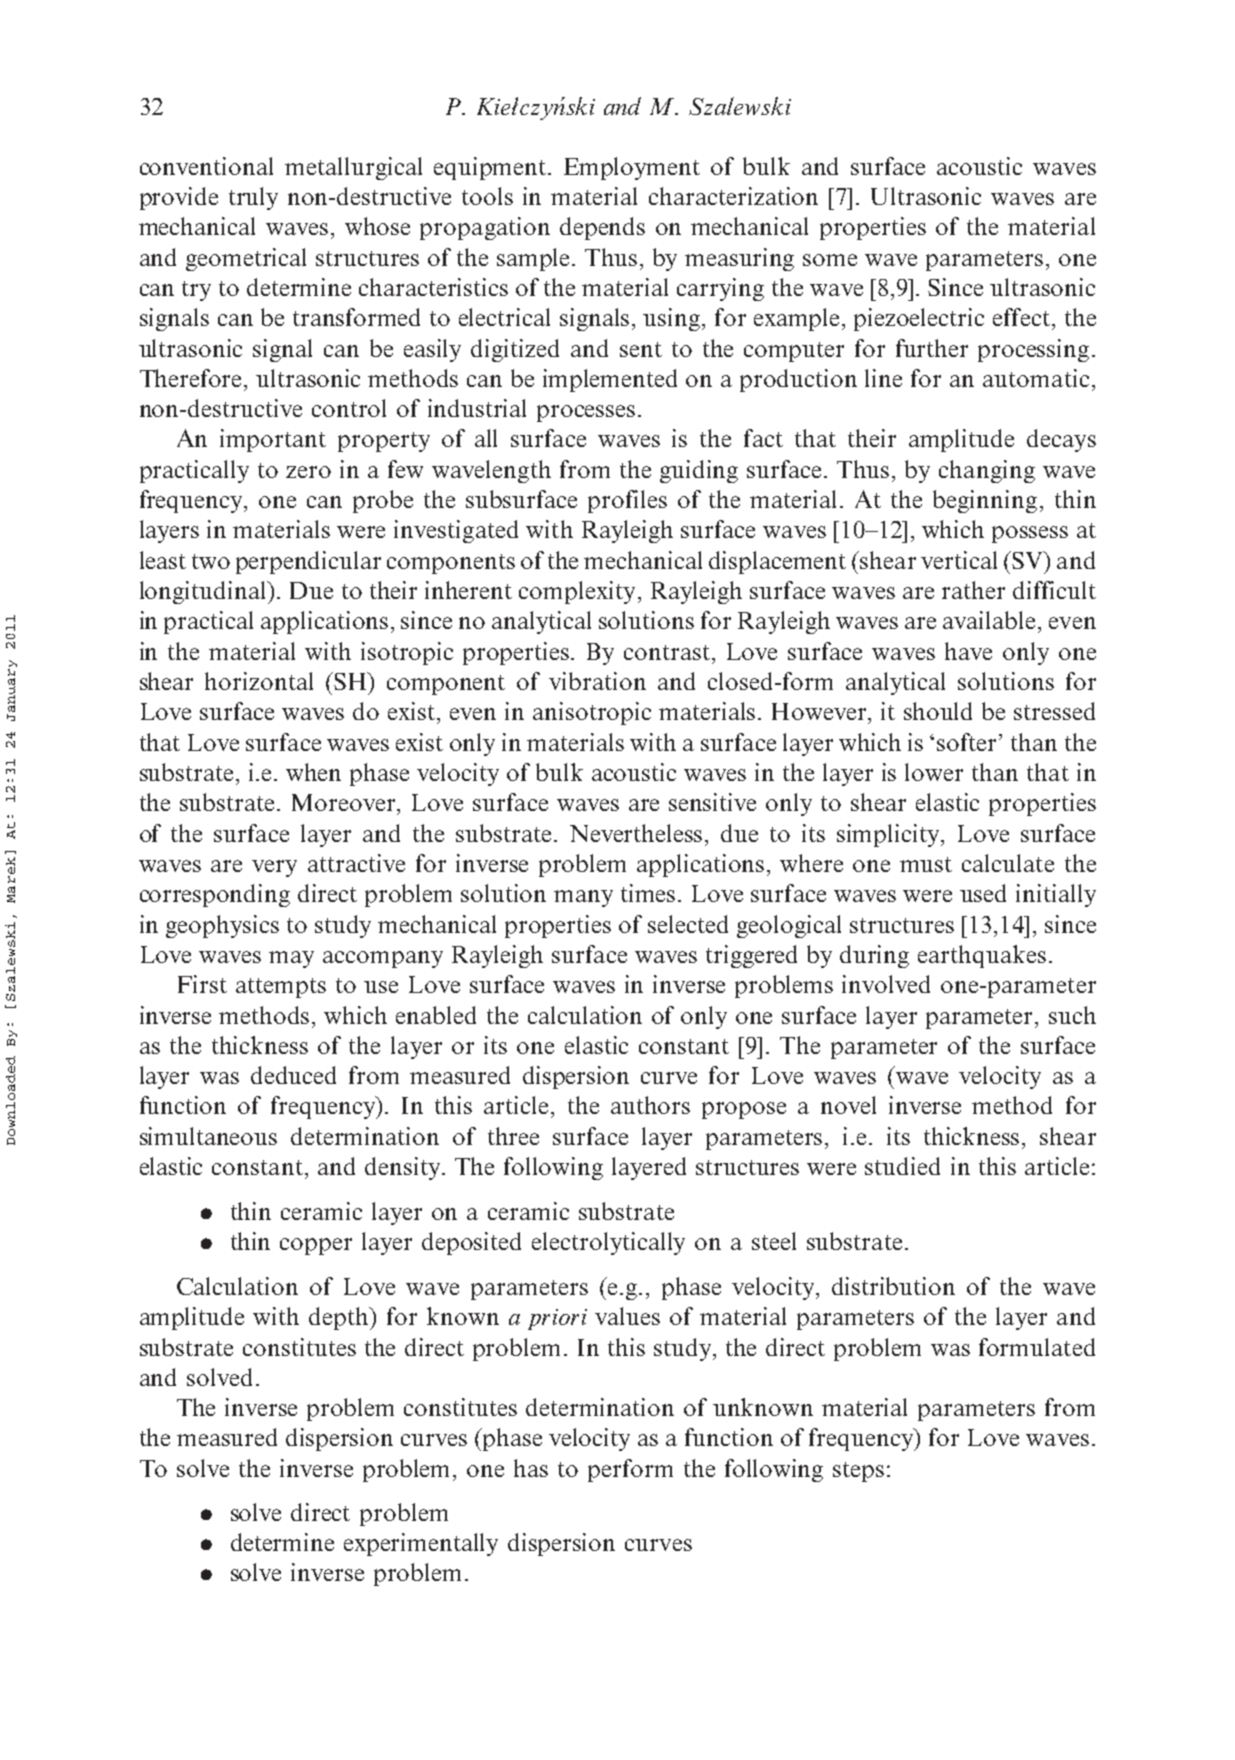  Describe the element at coordinates (830, 260) in the page. I see `some` at that location.
